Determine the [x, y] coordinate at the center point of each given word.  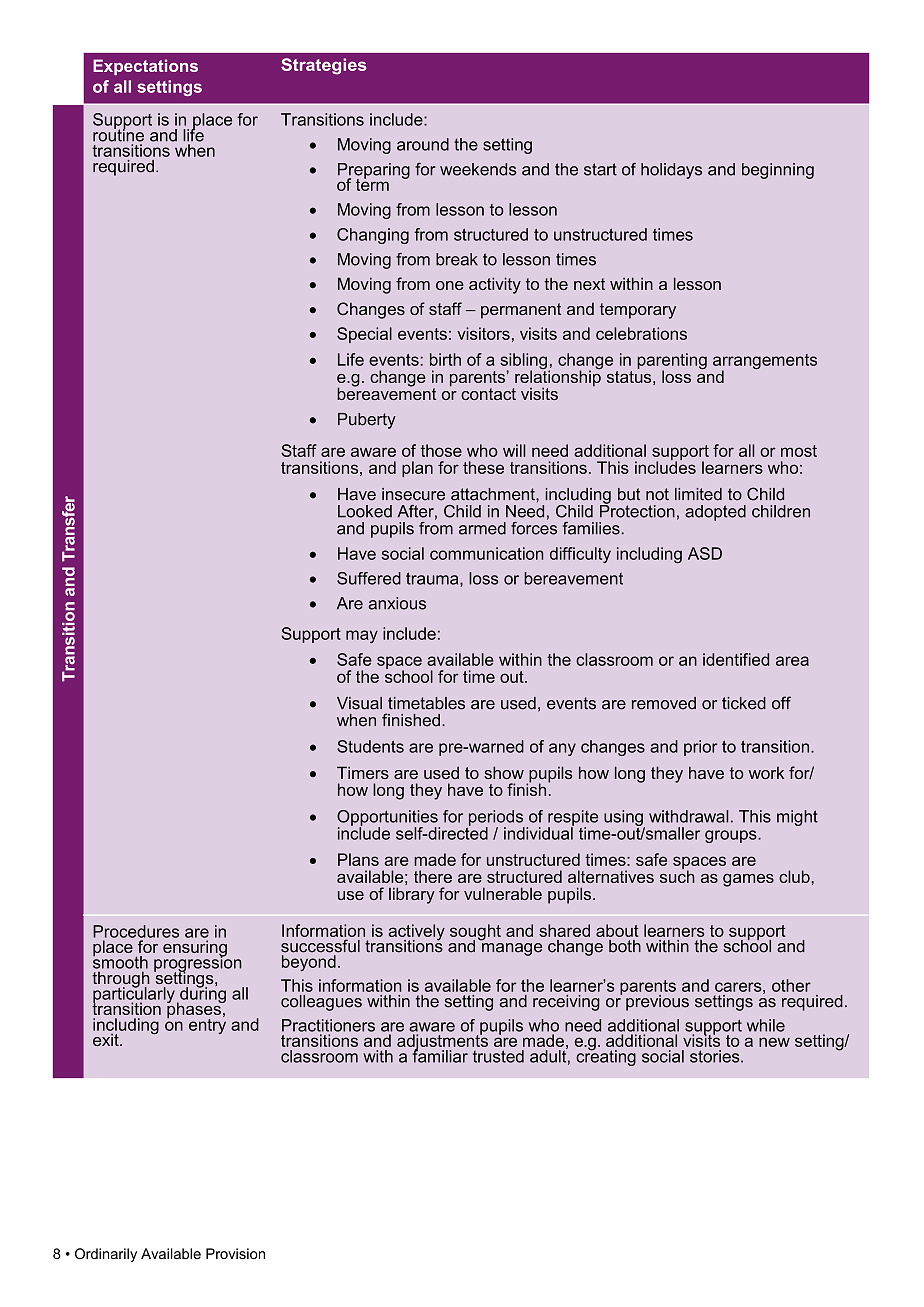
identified [736, 659]
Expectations [145, 67]
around [423, 144]
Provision [235, 1253]
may [362, 636]
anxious [397, 603]
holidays [671, 171]
